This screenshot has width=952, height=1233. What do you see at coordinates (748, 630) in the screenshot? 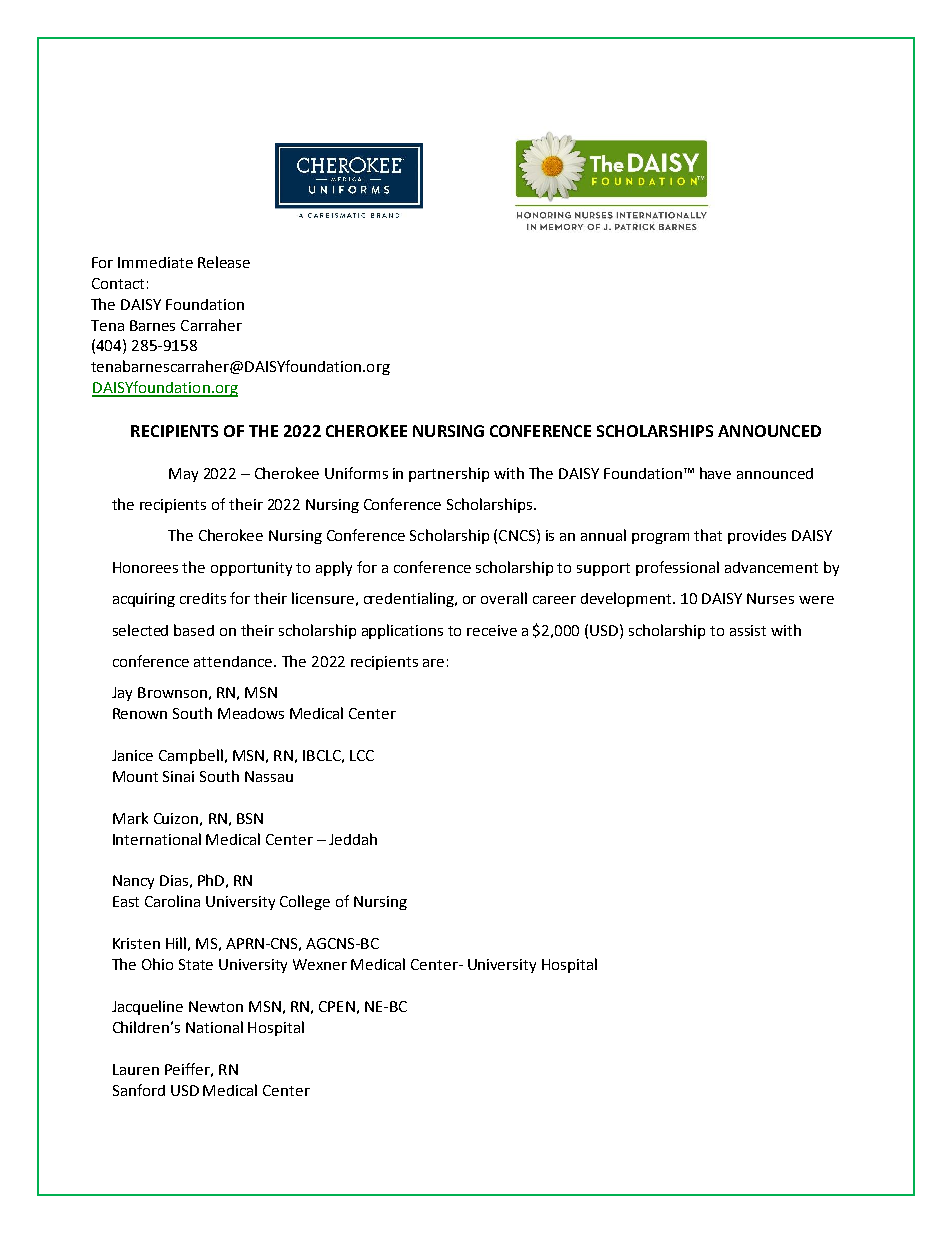
I see `assist` at bounding box center [748, 630].
